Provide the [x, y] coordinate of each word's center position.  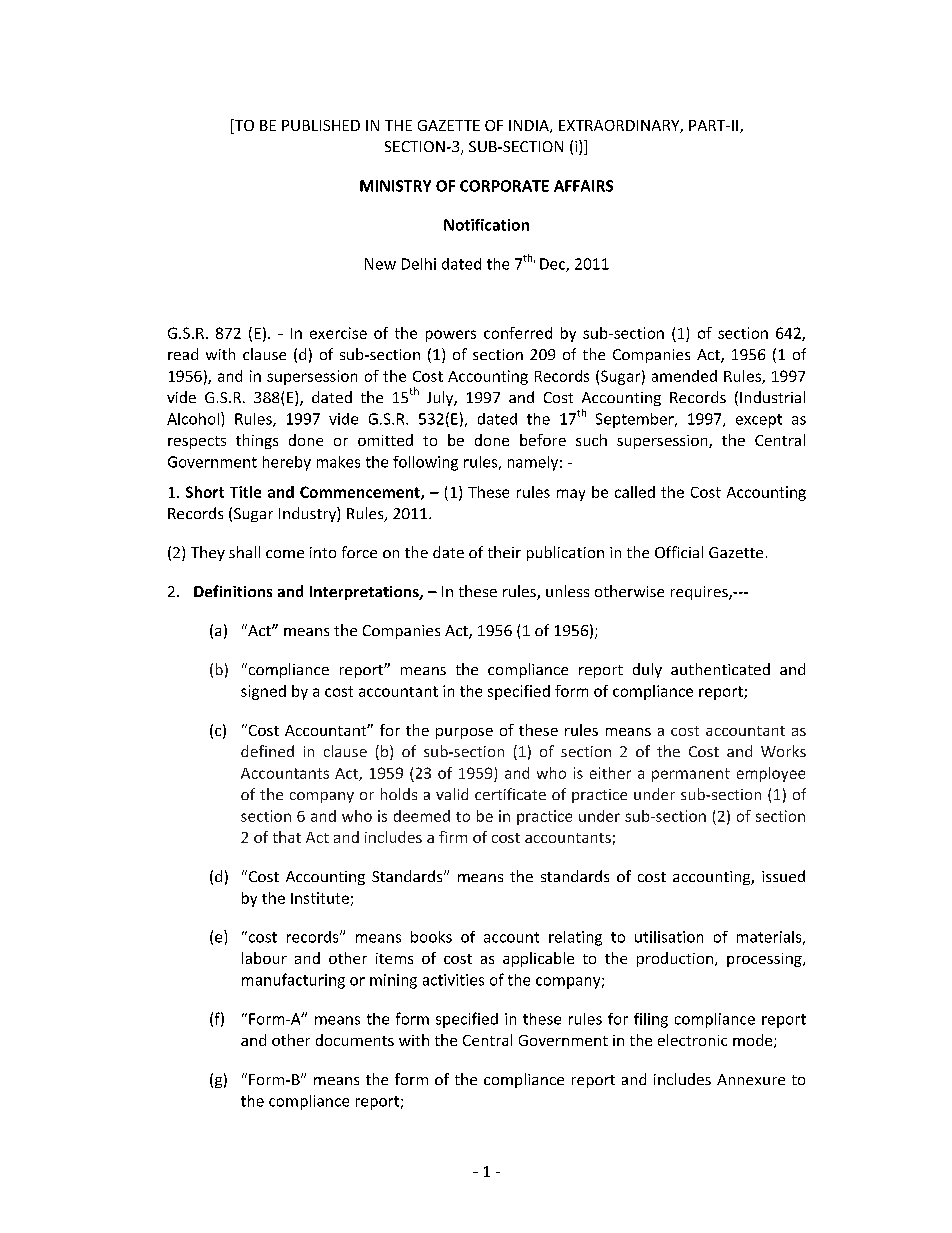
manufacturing [293, 981]
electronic [692, 1040]
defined [267, 751]
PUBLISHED [321, 125]
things [257, 441]
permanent [691, 775]
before [543, 440]
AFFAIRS [583, 186]
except [759, 421]
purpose [464, 733]
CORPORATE [504, 186]
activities [453, 980]
